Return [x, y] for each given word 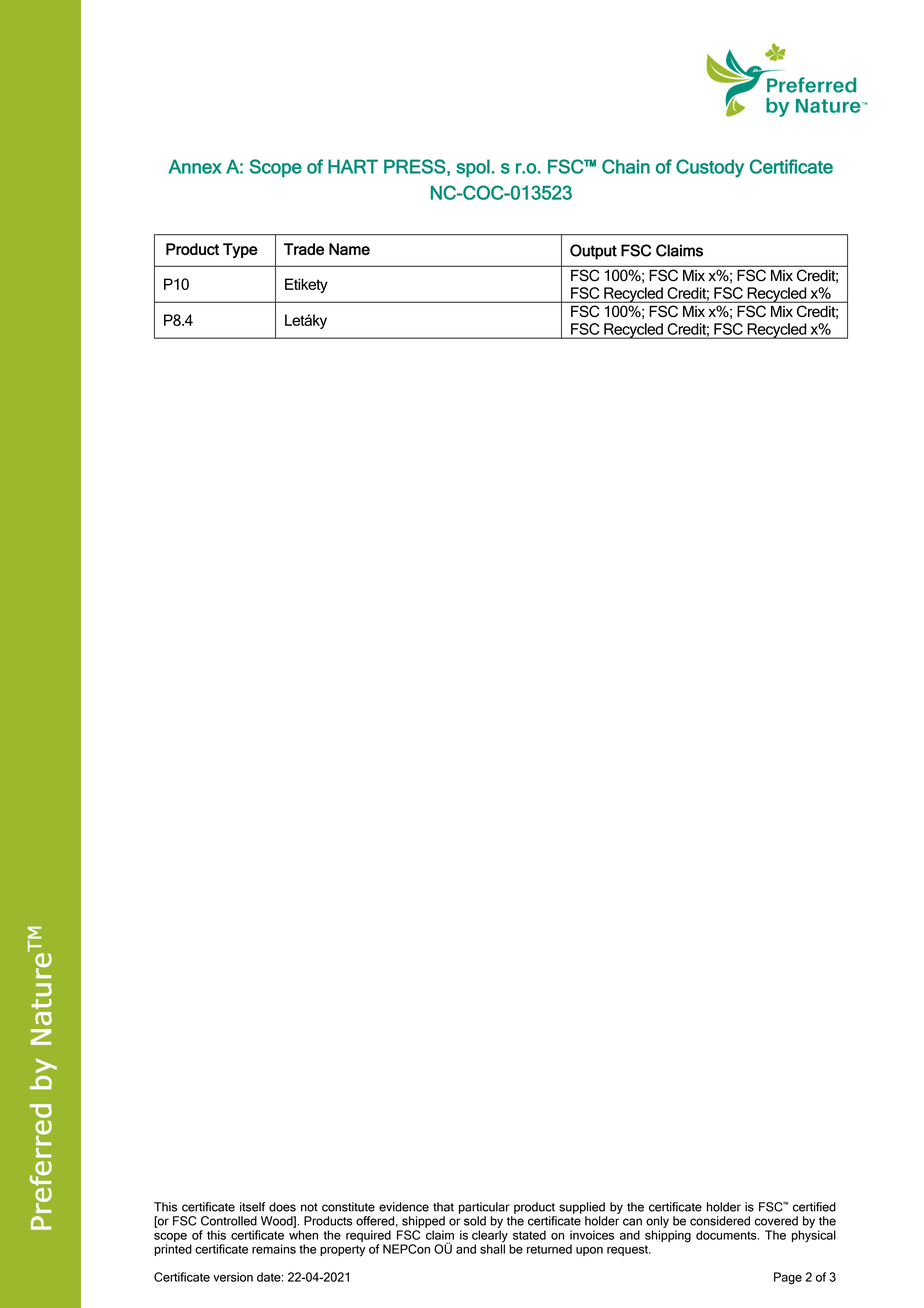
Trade [304, 249]
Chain [626, 166]
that [443, 1207]
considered [720, 1221]
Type [240, 250]
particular [484, 1208]
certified [814, 1207]
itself [252, 1207]
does [282, 1207]
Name [349, 249]
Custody [710, 168]
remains [274, 1249]
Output [593, 252]
